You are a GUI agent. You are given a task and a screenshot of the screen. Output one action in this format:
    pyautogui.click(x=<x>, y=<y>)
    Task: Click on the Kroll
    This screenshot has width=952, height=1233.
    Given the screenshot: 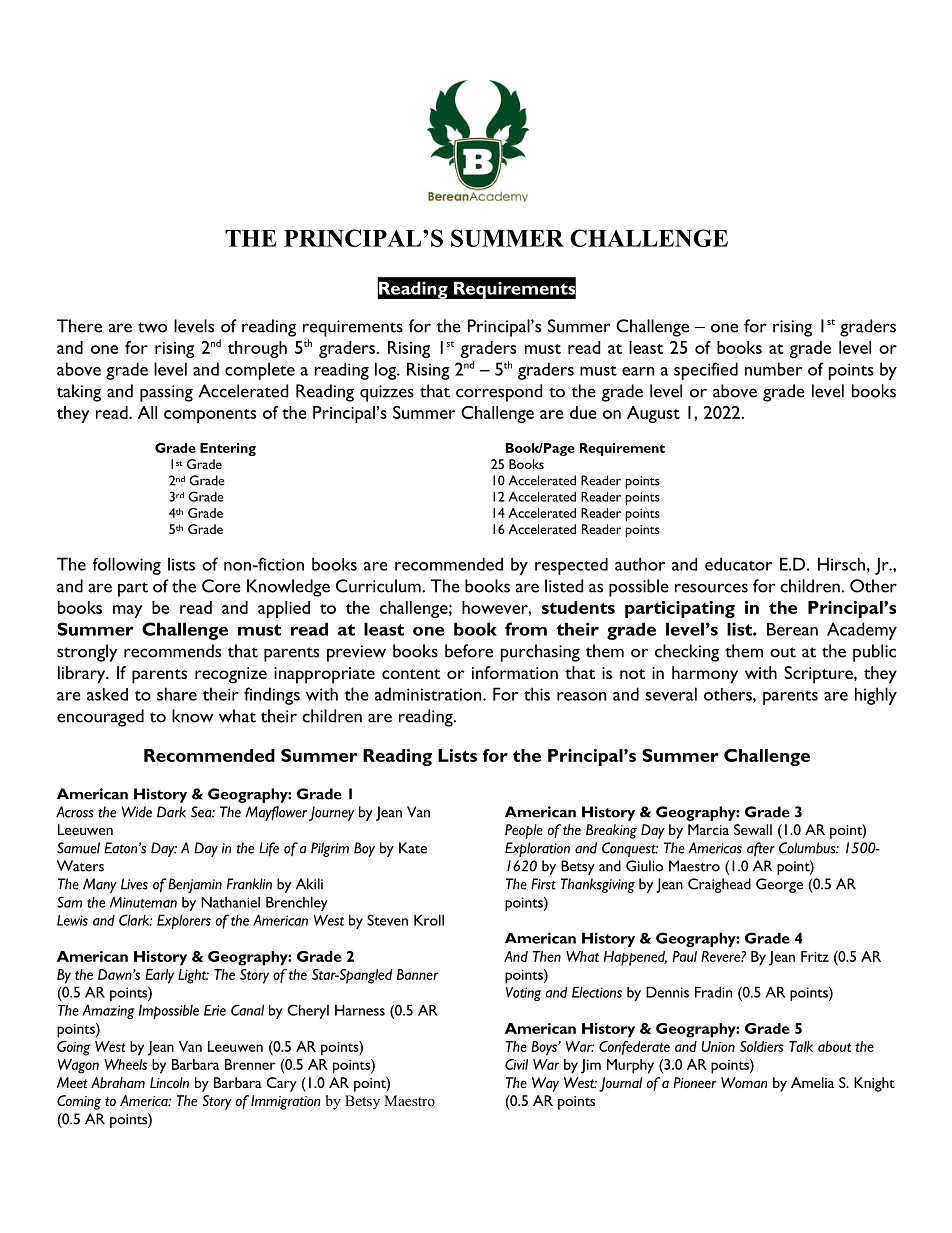 What is the action you would take?
    pyautogui.click(x=429, y=920)
